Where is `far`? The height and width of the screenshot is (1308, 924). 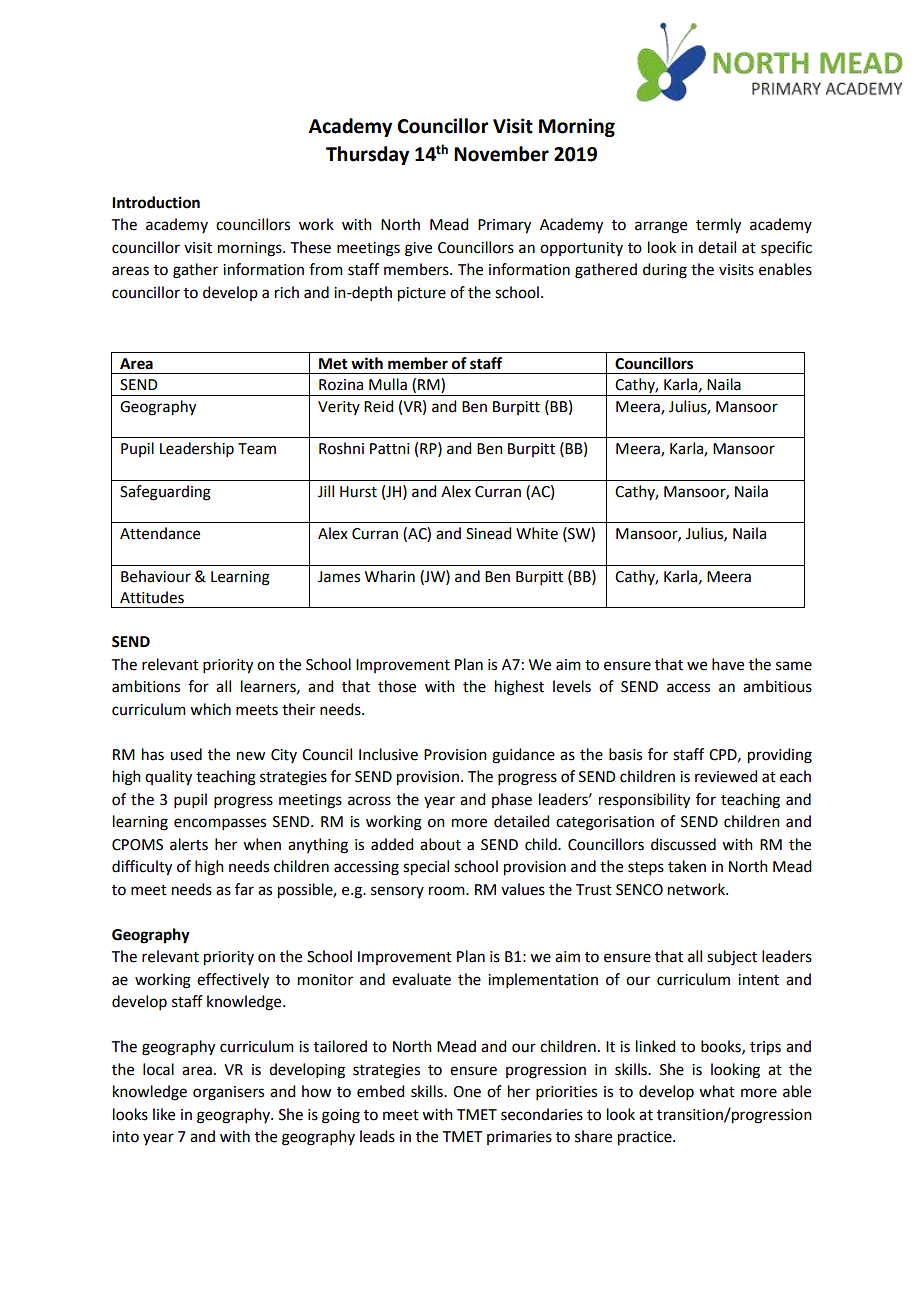 far is located at coordinates (244, 889).
